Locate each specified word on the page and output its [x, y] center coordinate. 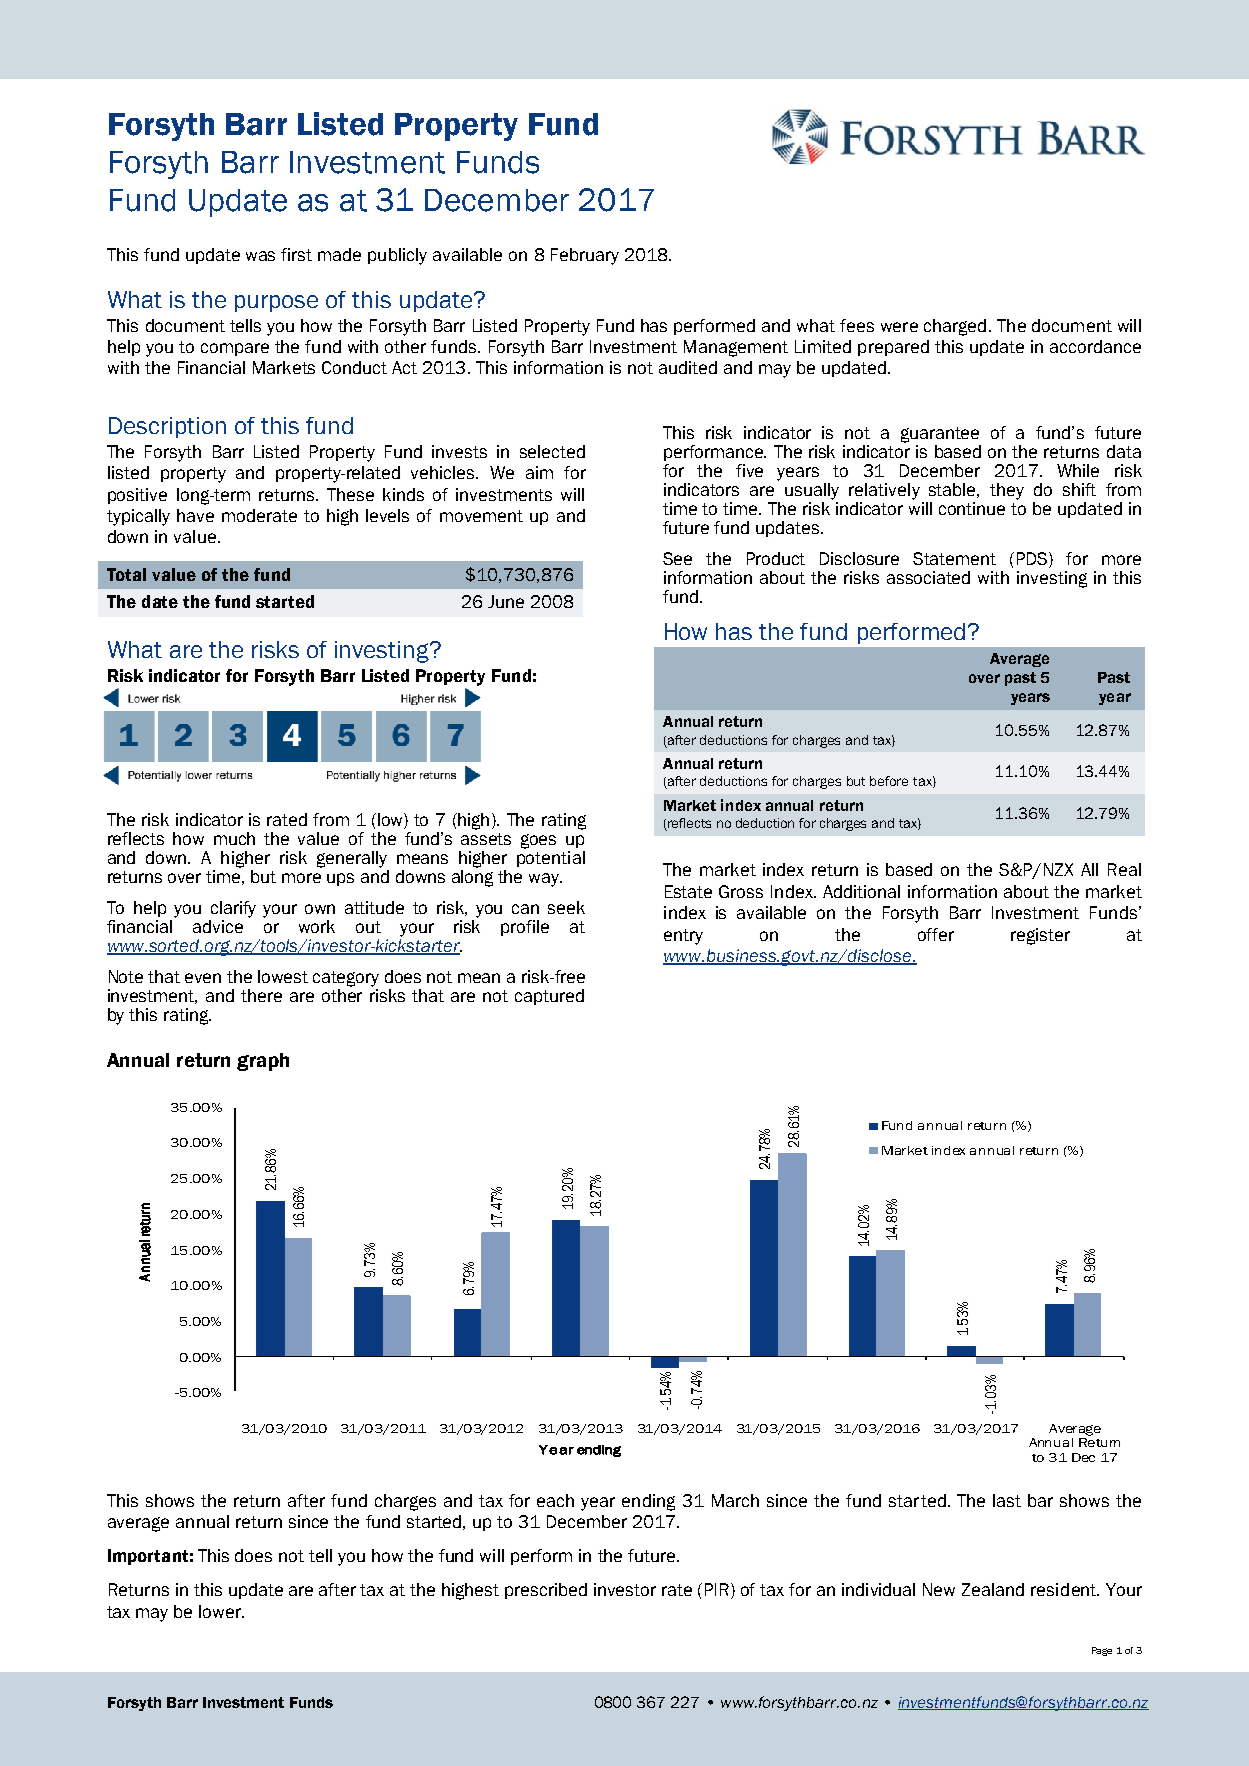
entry [683, 937]
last [1007, 1500]
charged [955, 327]
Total [126, 574]
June [506, 601]
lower [221, 1611]
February [585, 256]
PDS [1033, 560]
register [1040, 936]
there [261, 995]
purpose [276, 303]
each [555, 1500]
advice [218, 926]
